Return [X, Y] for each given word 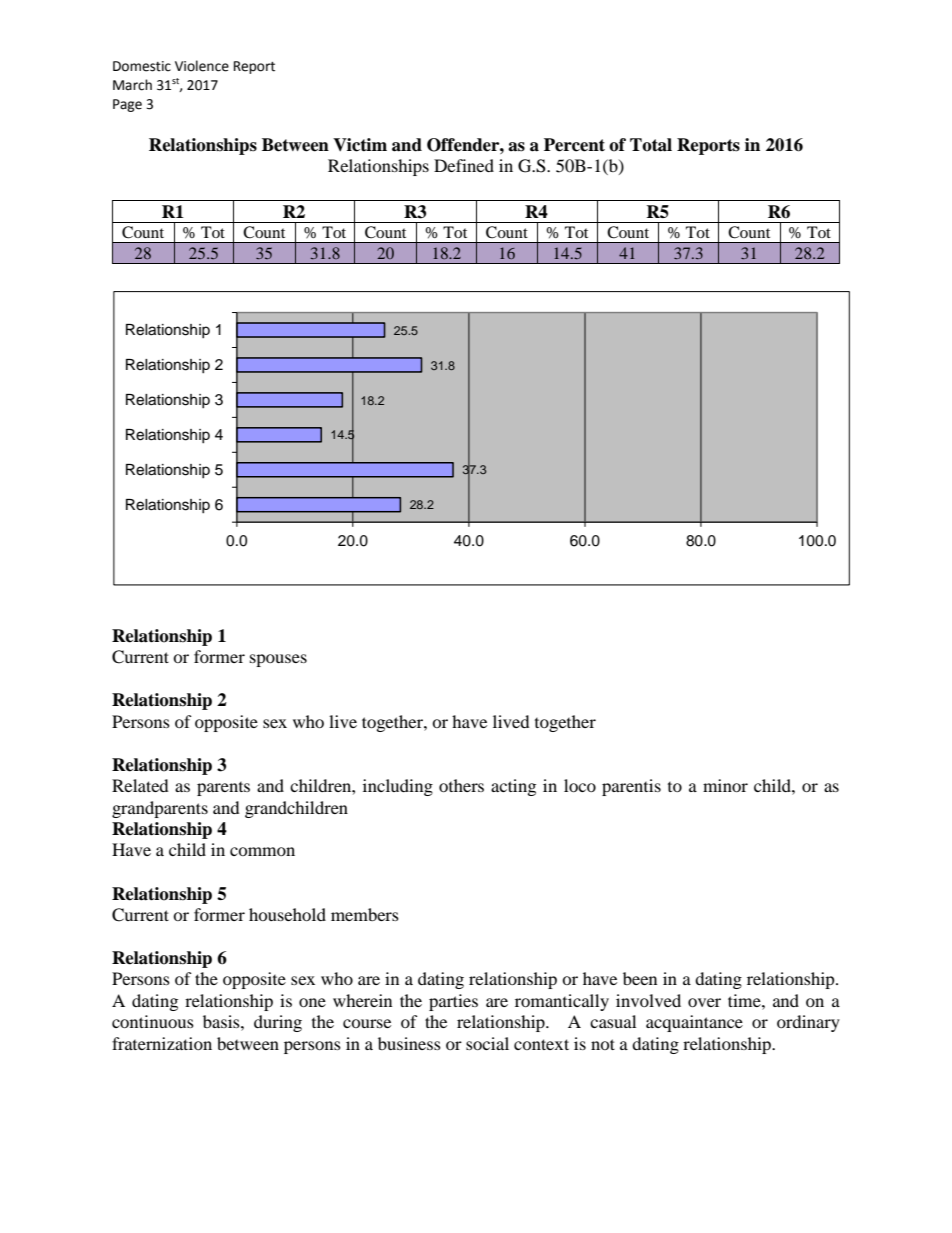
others [461, 785]
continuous [153, 1021]
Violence [202, 66]
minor [725, 785]
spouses [278, 660]
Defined [464, 165]
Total [651, 145]
